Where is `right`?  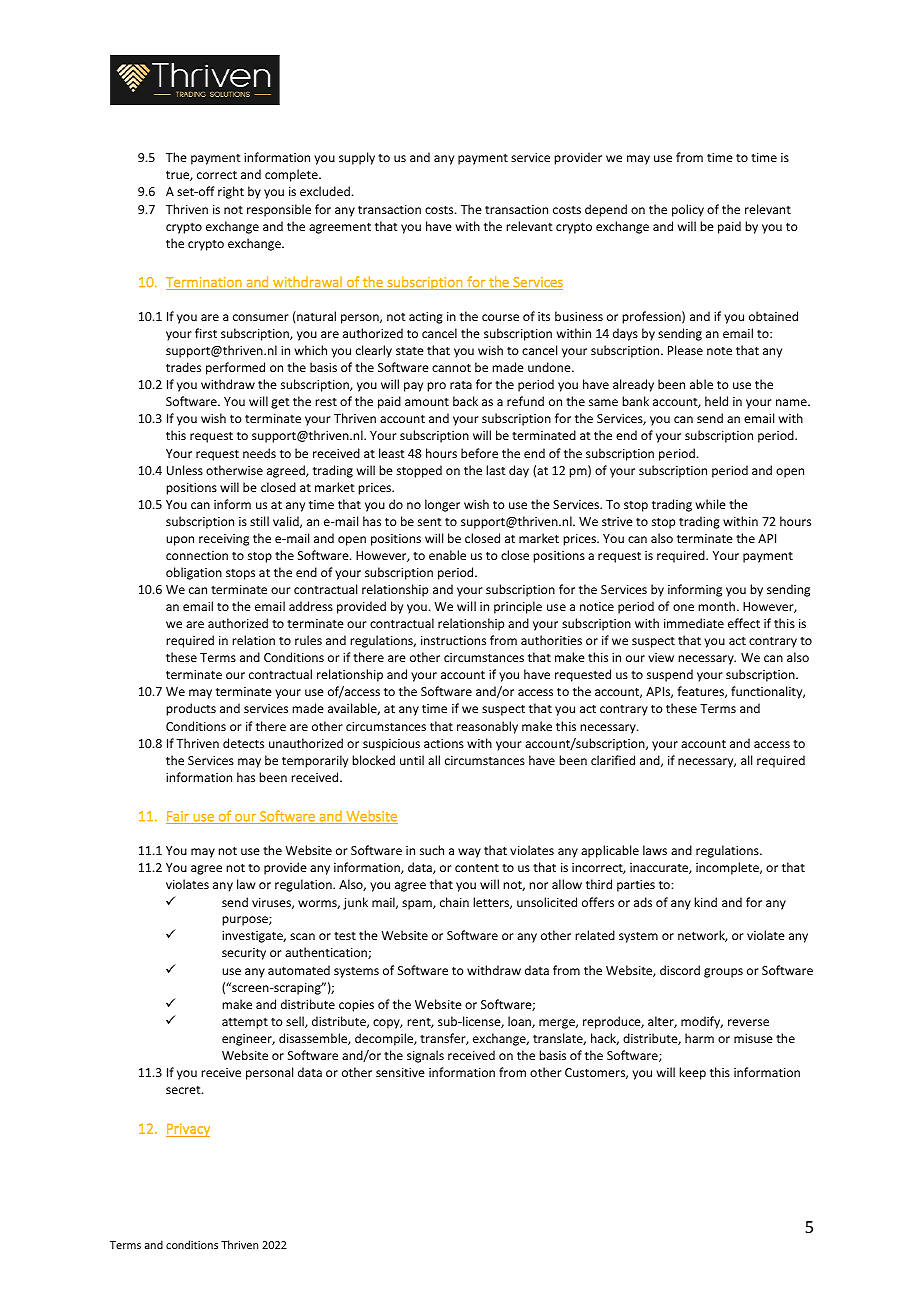 right is located at coordinates (231, 192).
